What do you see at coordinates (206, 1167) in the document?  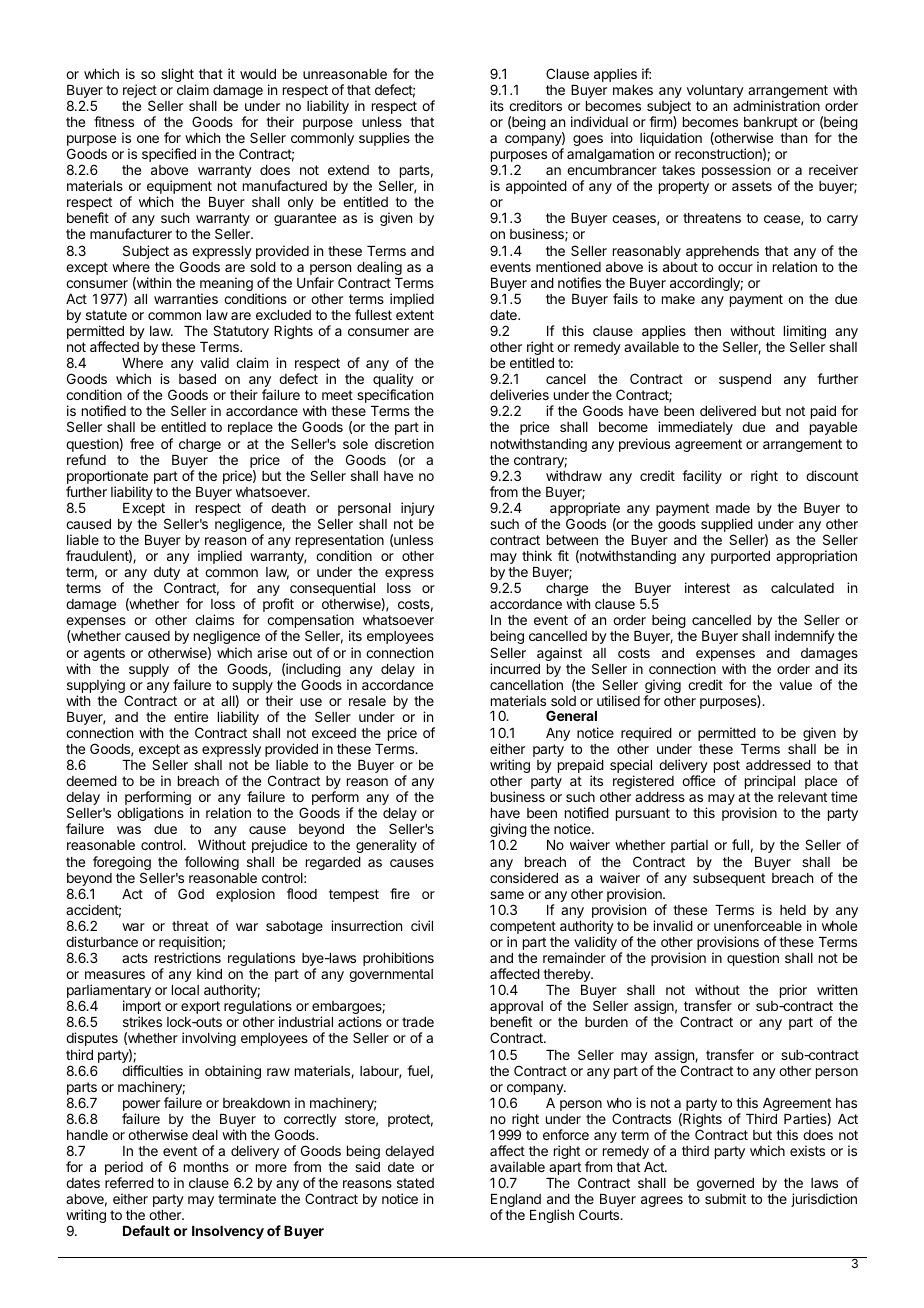 I see `months` at bounding box center [206, 1167].
